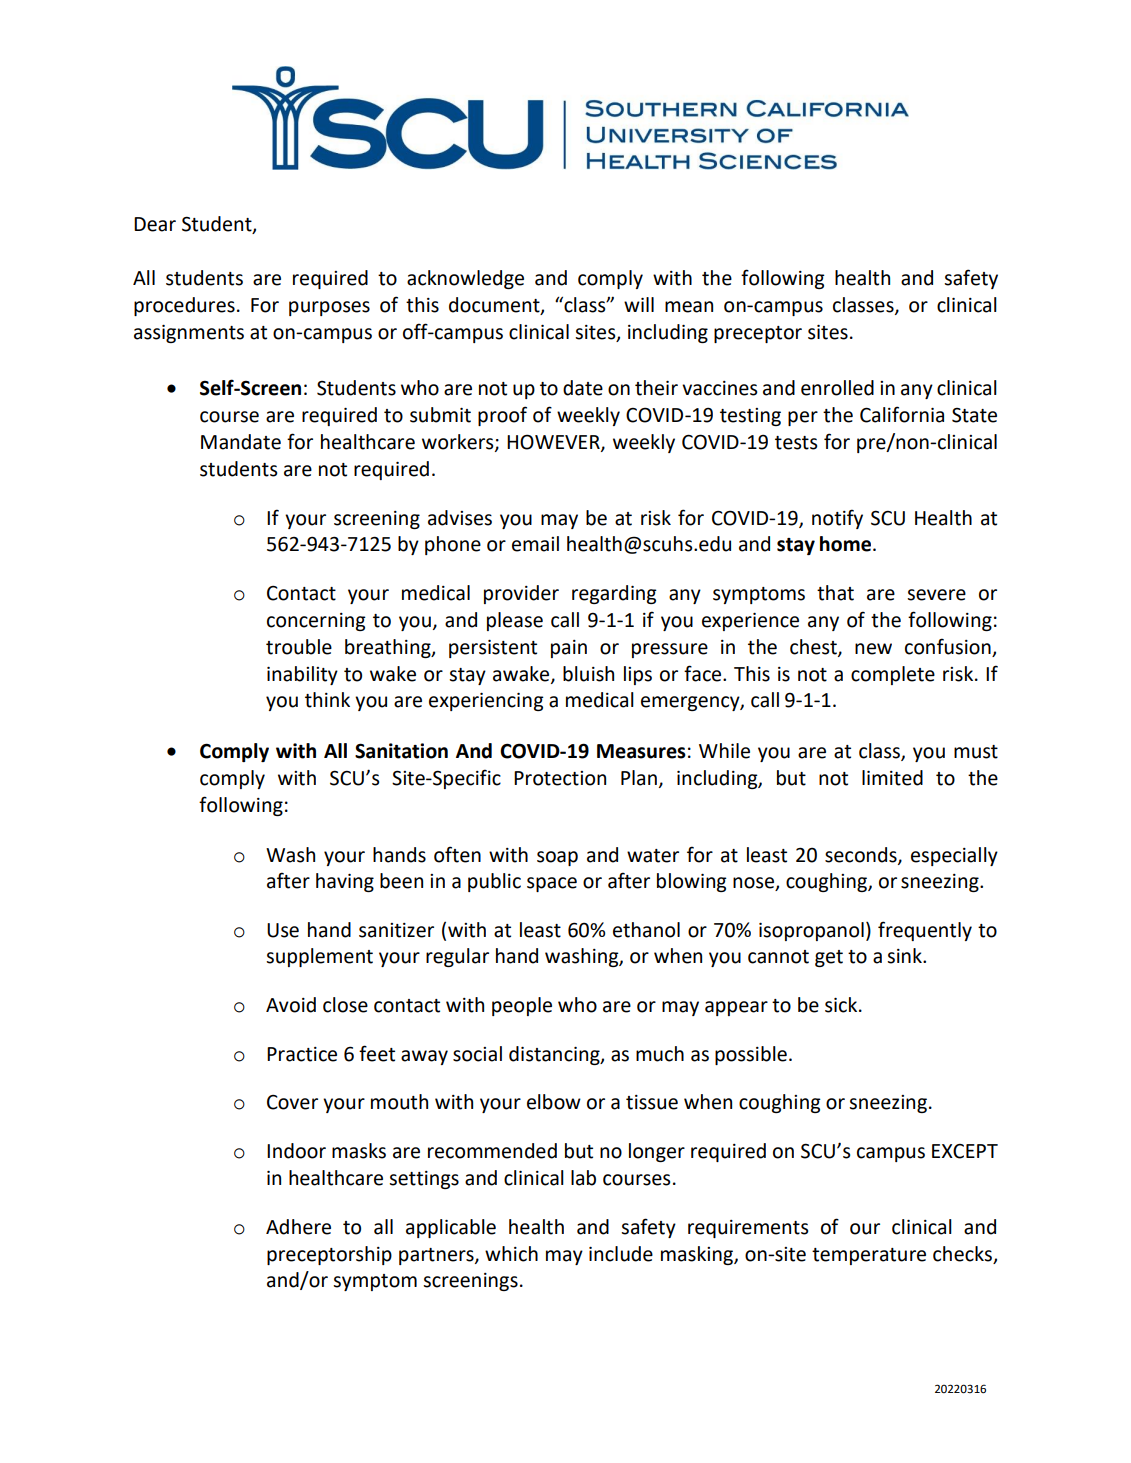  Describe the element at coordinates (835, 593) in the image. I see `that` at that location.
